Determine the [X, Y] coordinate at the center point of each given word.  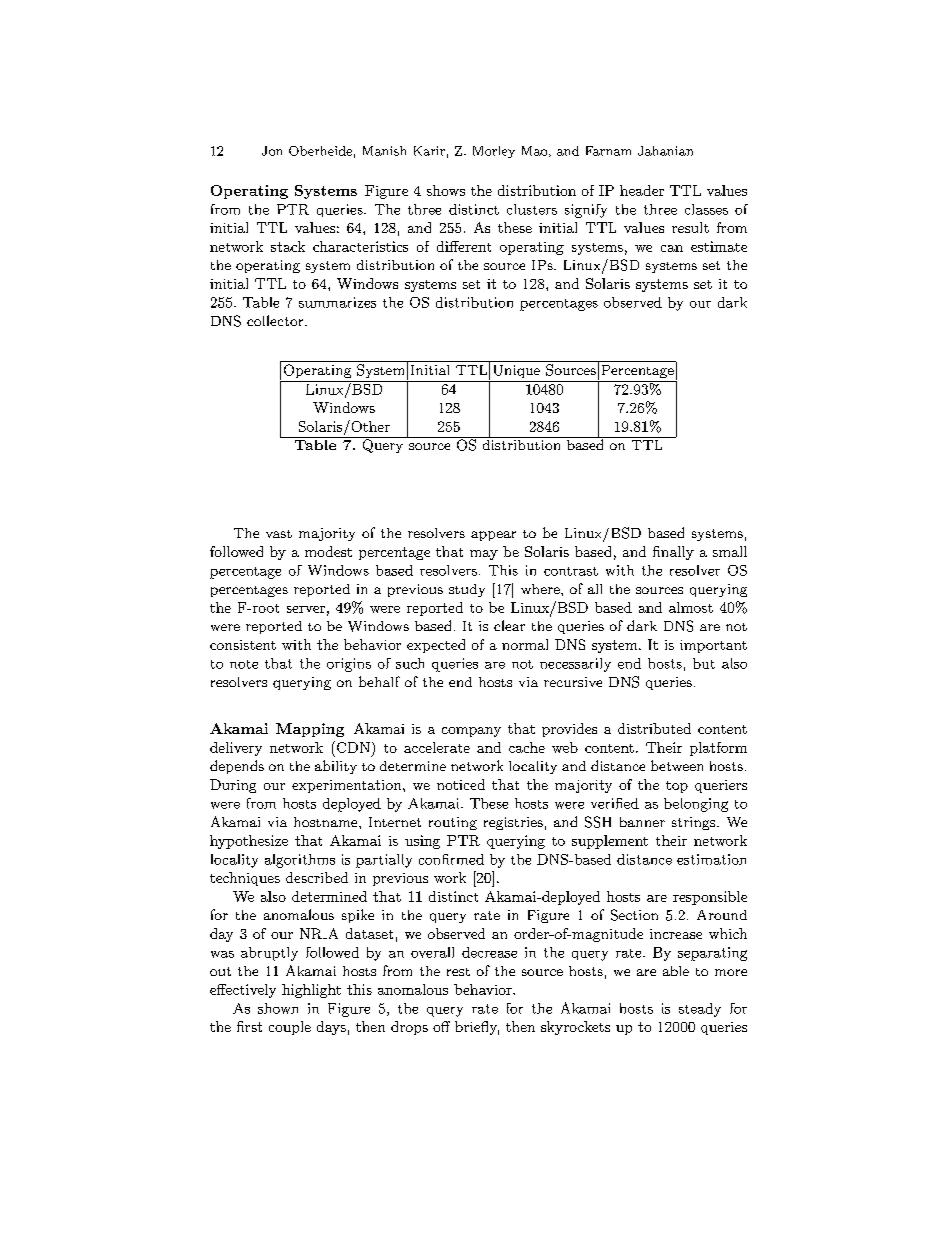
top [677, 787]
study [467, 590]
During [233, 786]
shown [278, 1008]
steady [700, 1010]
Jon [272, 151]
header [642, 190]
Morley [494, 152]
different [464, 246]
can [672, 248]
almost [691, 607]
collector [276, 320]
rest [458, 972]
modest [328, 551]
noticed [461, 784]
